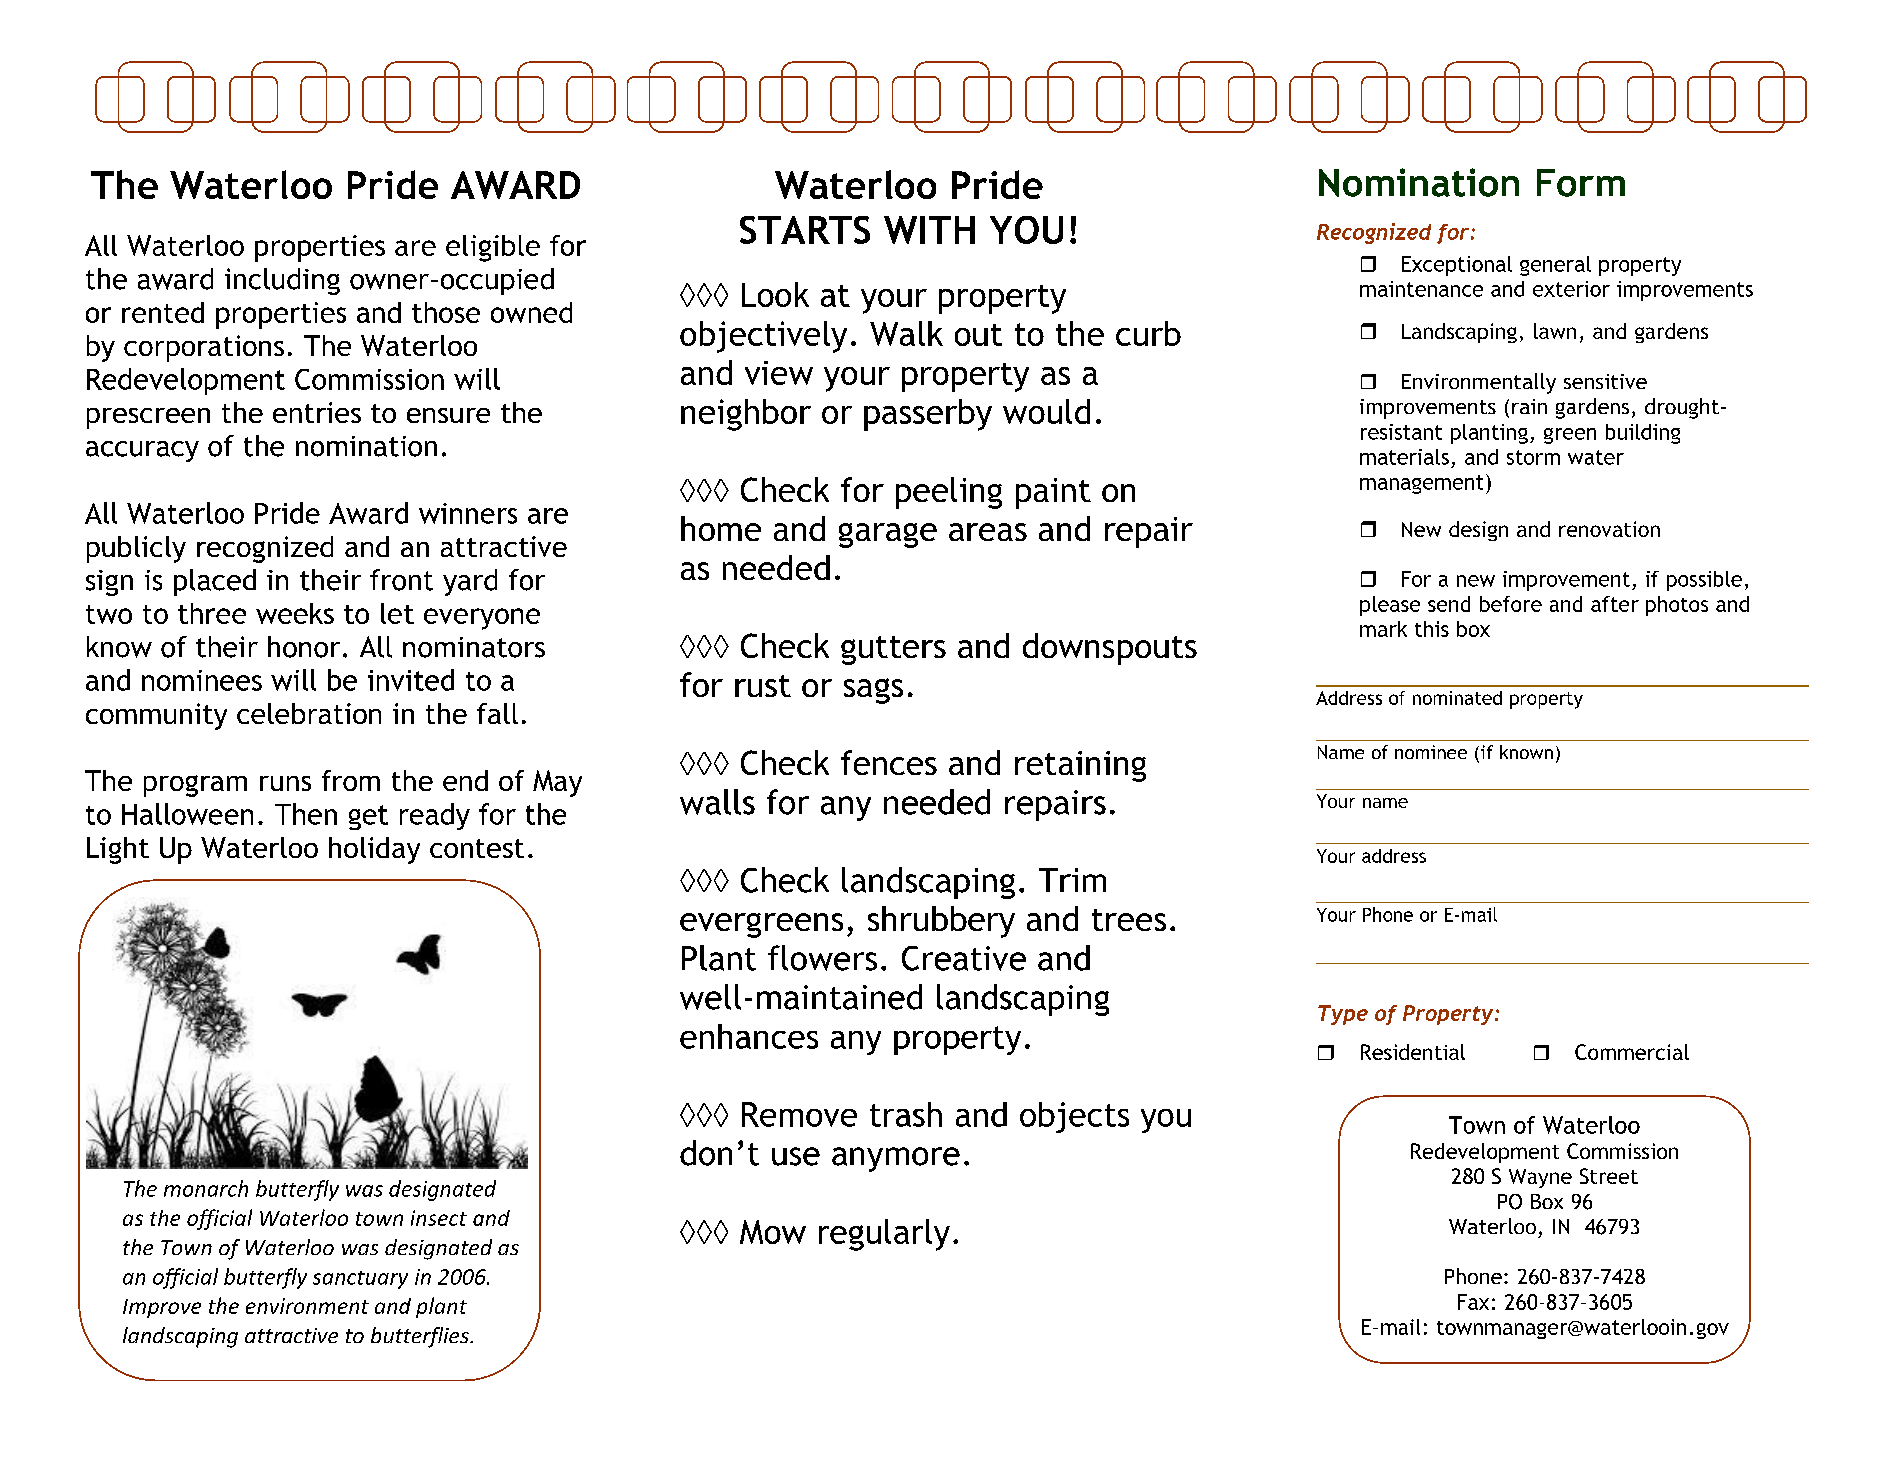 The width and height of the screenshot is (1901, 1469). What do you see at coordinates (1457, 698) in the screenshot?
I see `nominated` at bounding box center [1457, 698].
